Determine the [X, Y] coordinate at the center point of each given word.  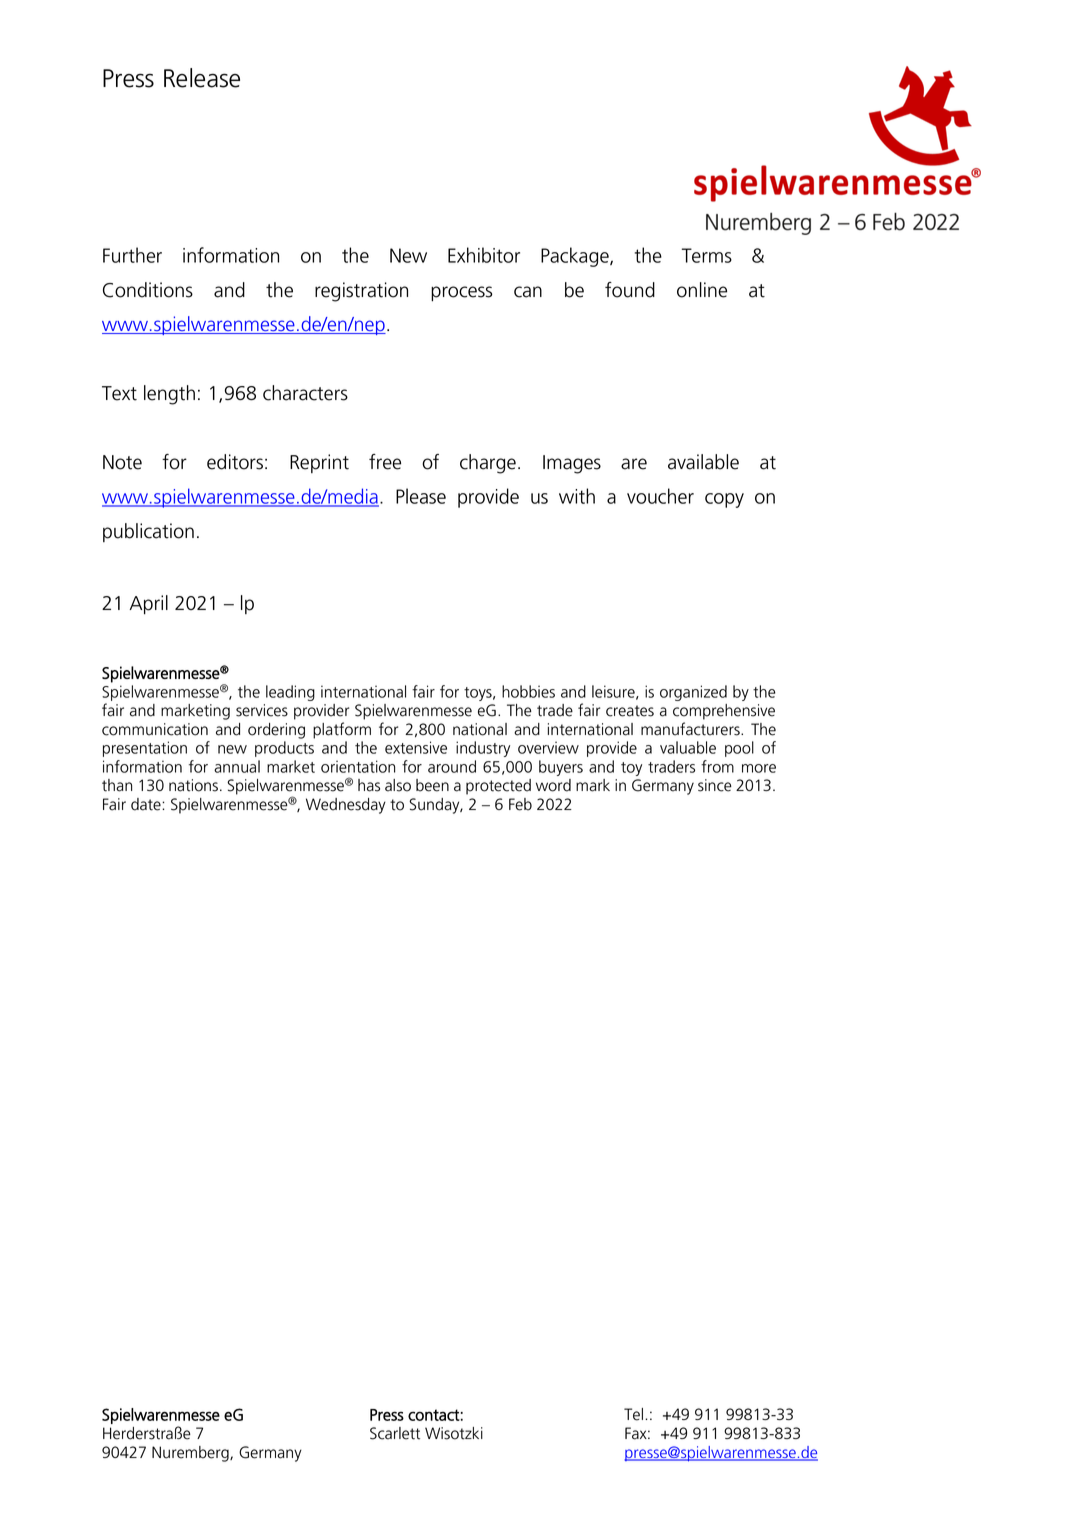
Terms [707, 255]
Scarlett [395, 1433]
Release [202, 78]
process [461, 294]
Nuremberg [191, 1454]
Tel [633, 1414]
